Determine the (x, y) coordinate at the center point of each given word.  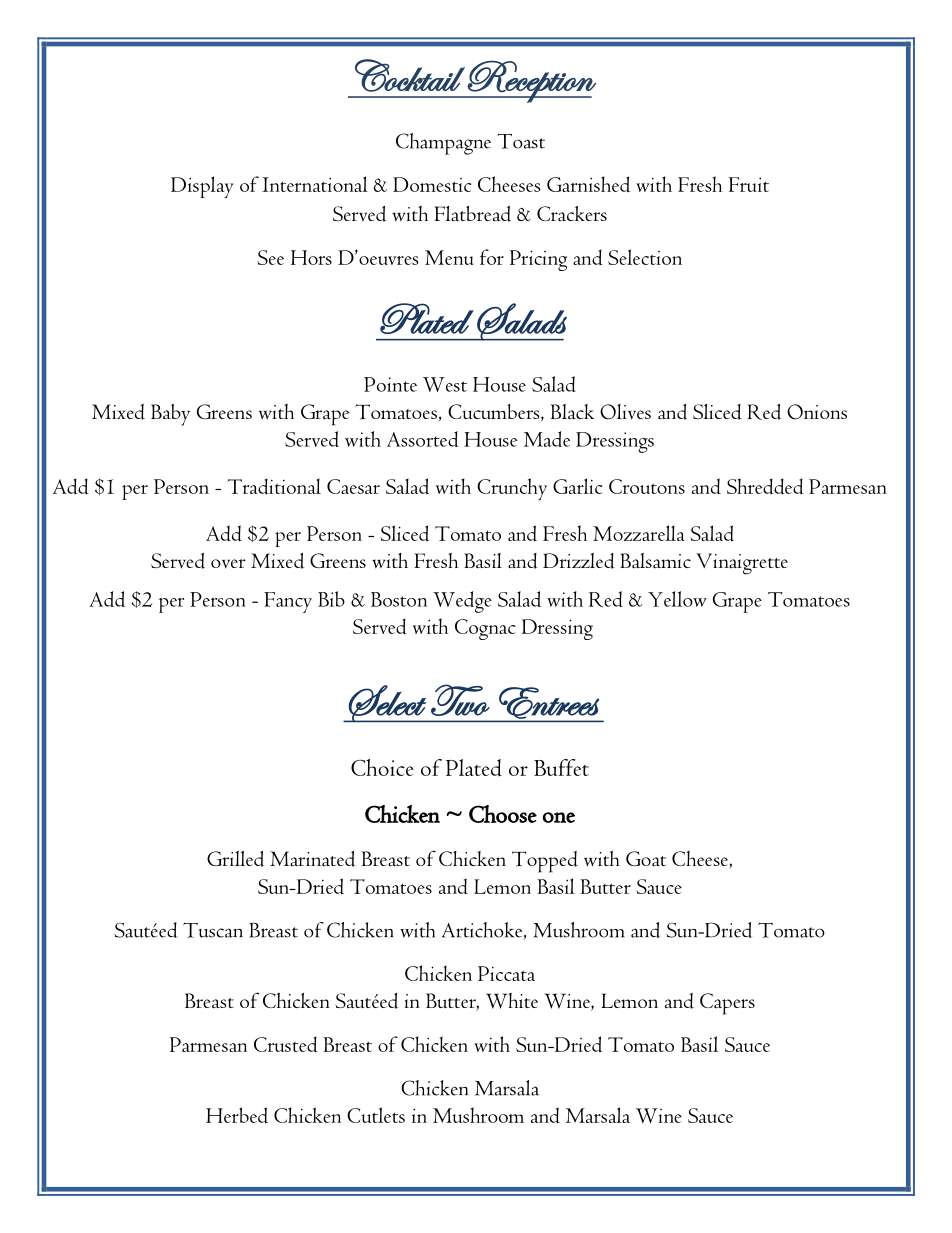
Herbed (237, 1115)
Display (202, 187)
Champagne (443, 144)
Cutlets (376, 1115)
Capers (727, 1004)
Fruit (749, 184)
